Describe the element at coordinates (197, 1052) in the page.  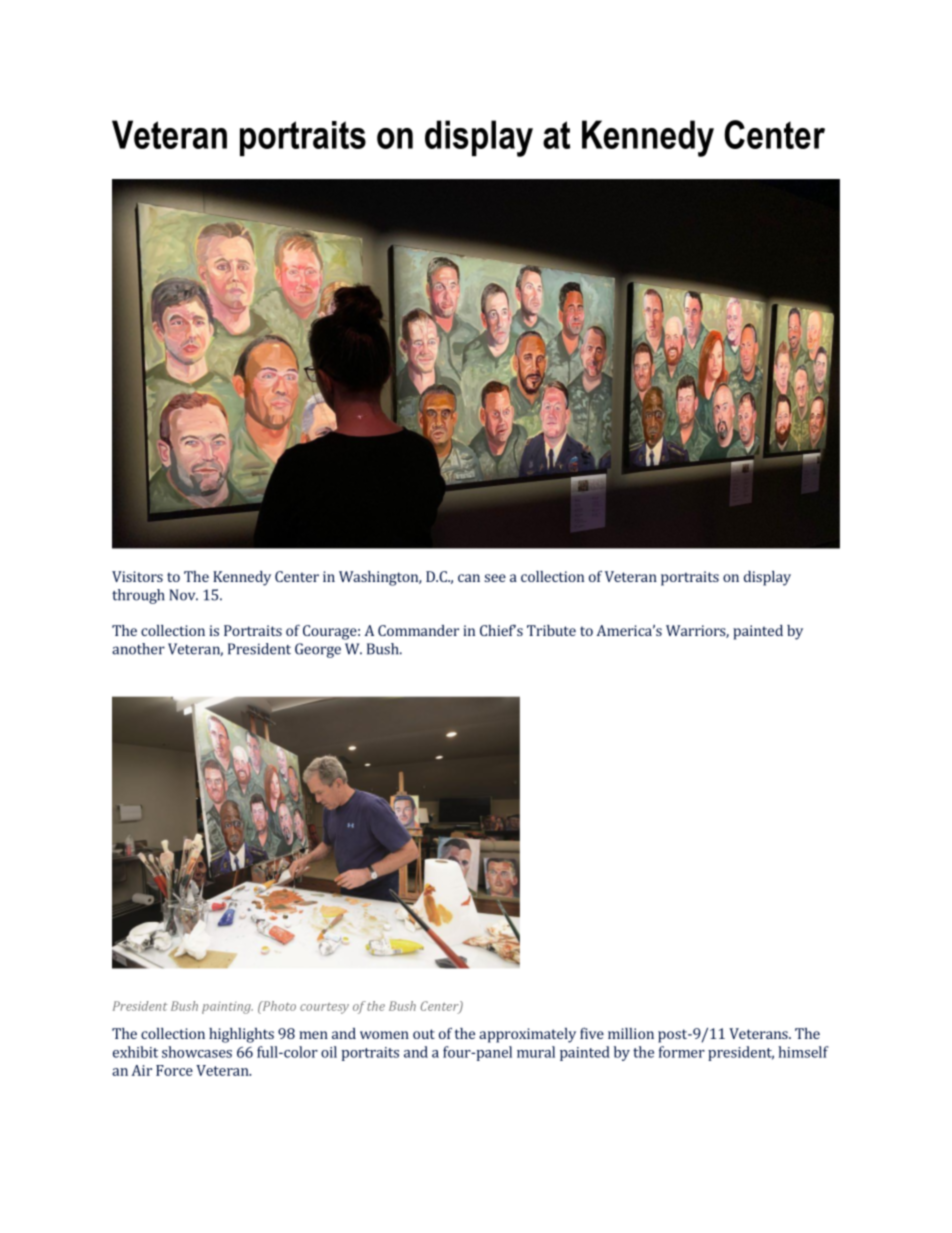
I see `showcases` at that location.
